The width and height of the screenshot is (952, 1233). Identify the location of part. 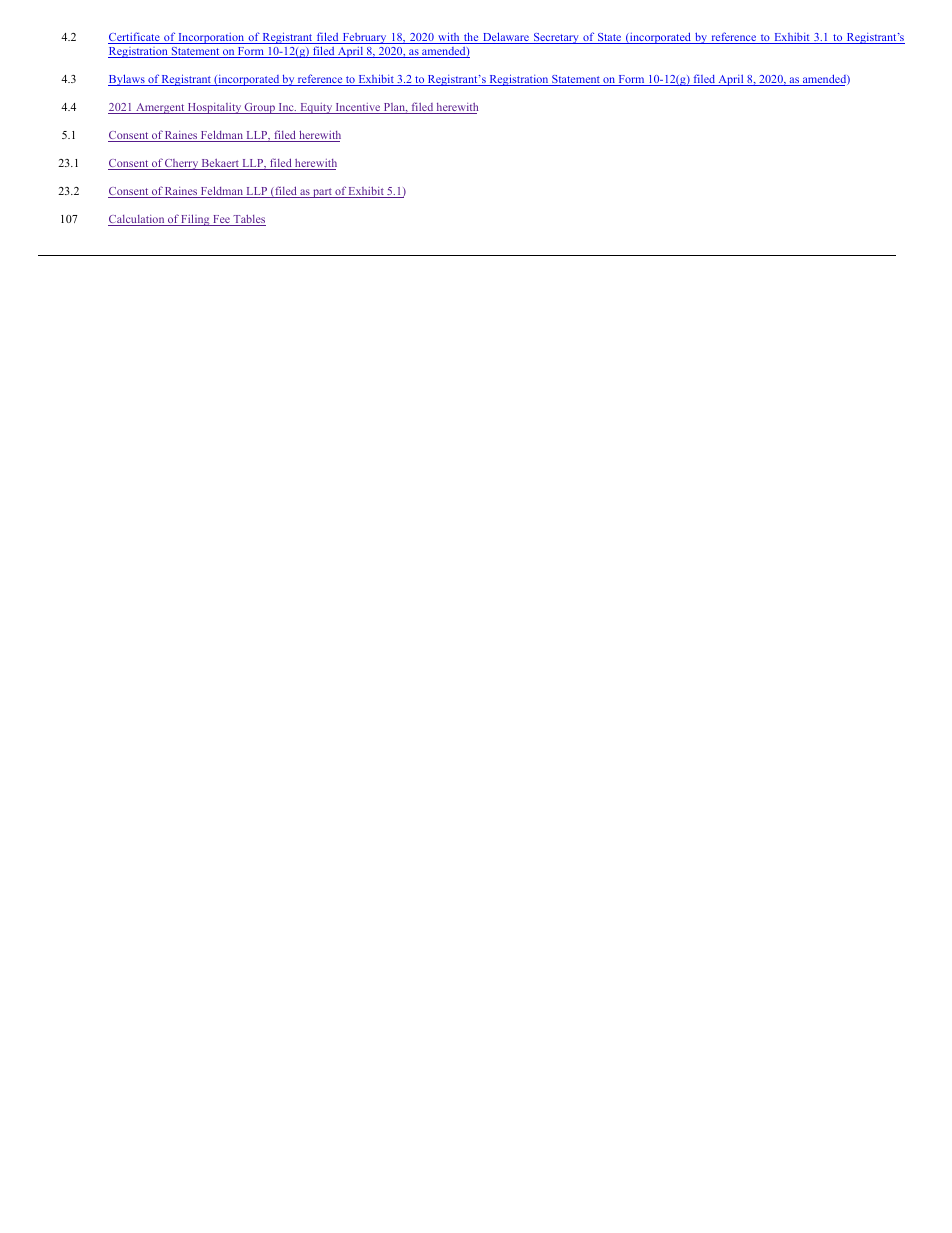
(322, 193).
